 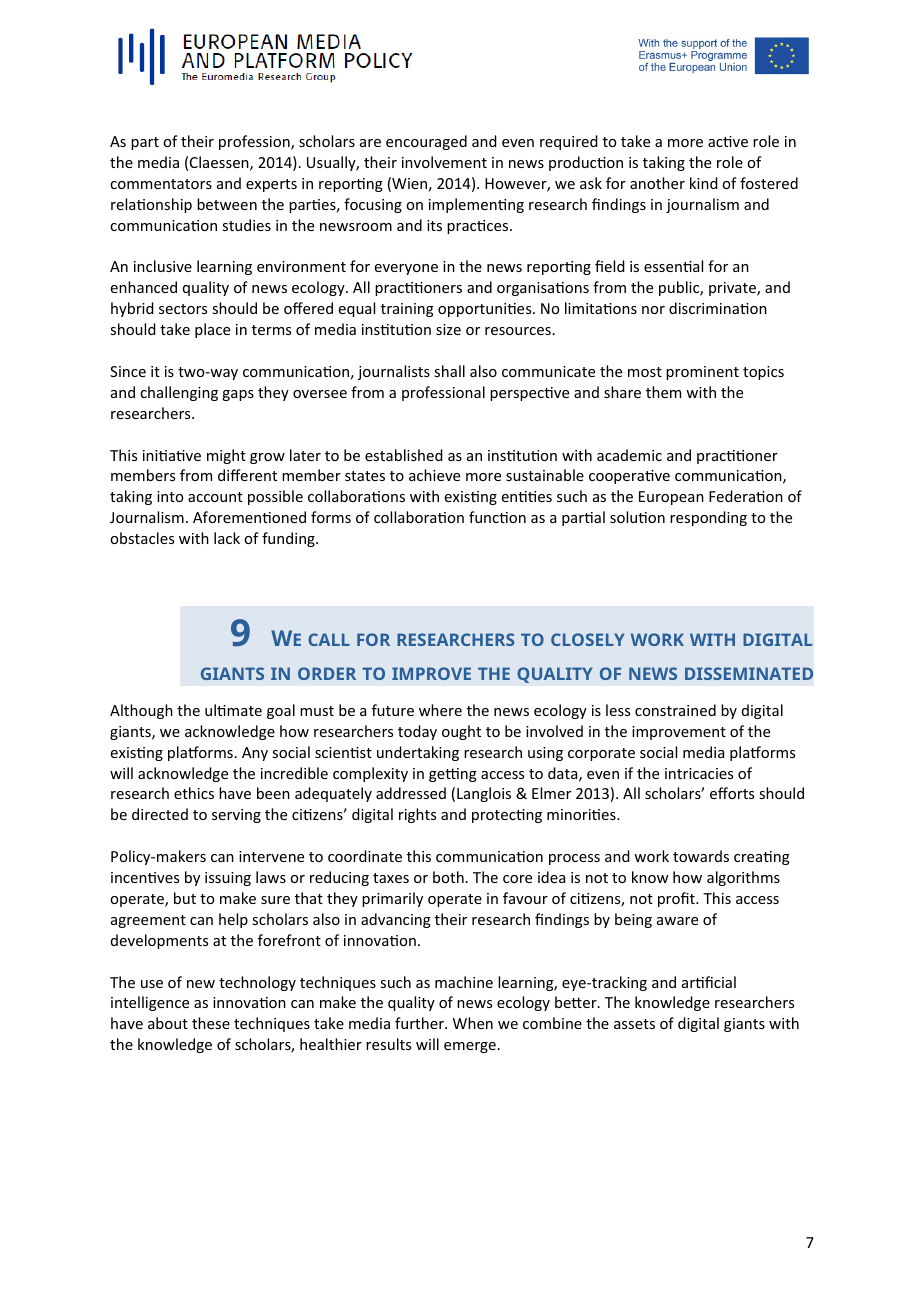 What do you see at coordinates (434, 475) in the page?
I see `achieve` at bounding box center [434, 475].
